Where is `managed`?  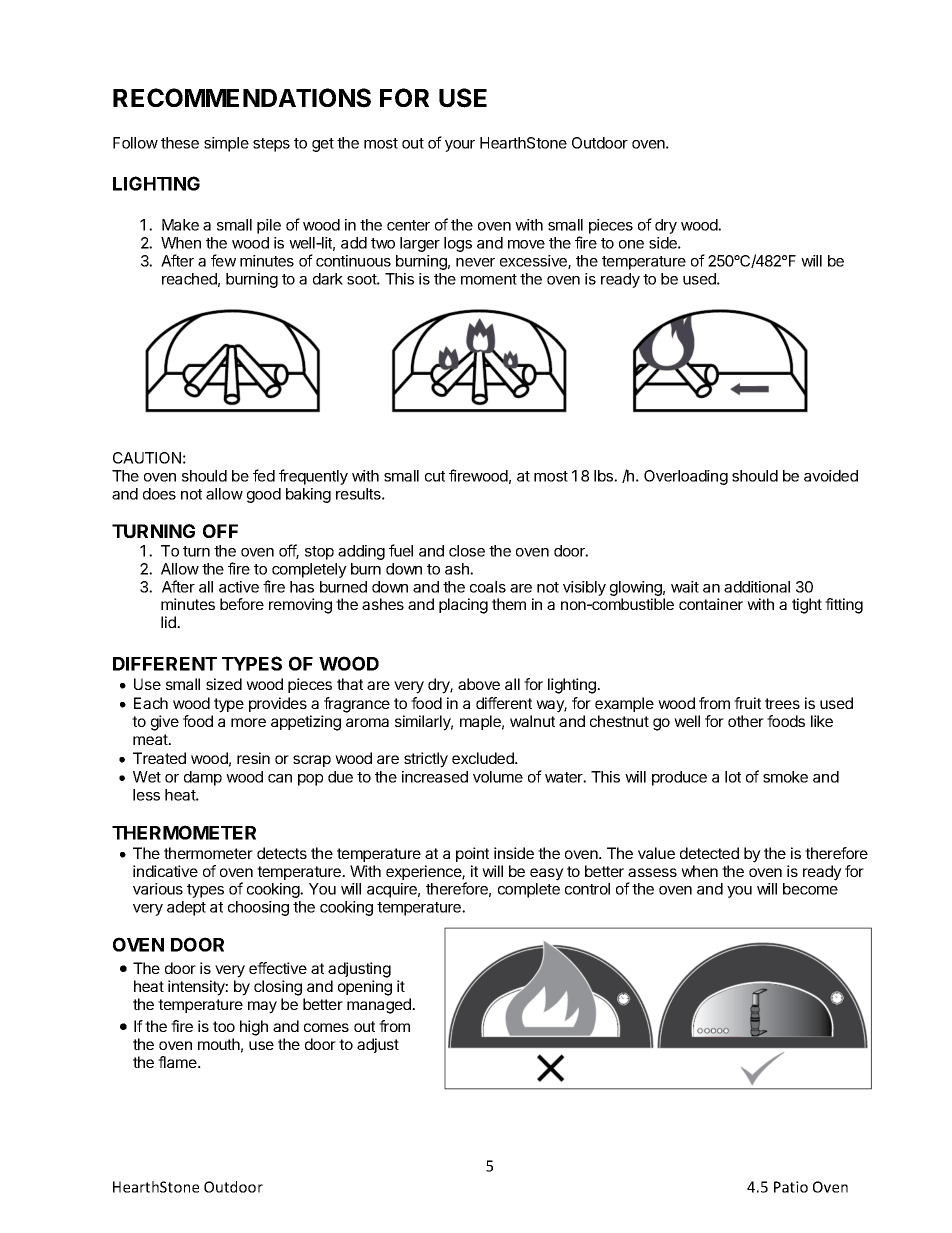
managed is located at coordinates (380, 1006).
